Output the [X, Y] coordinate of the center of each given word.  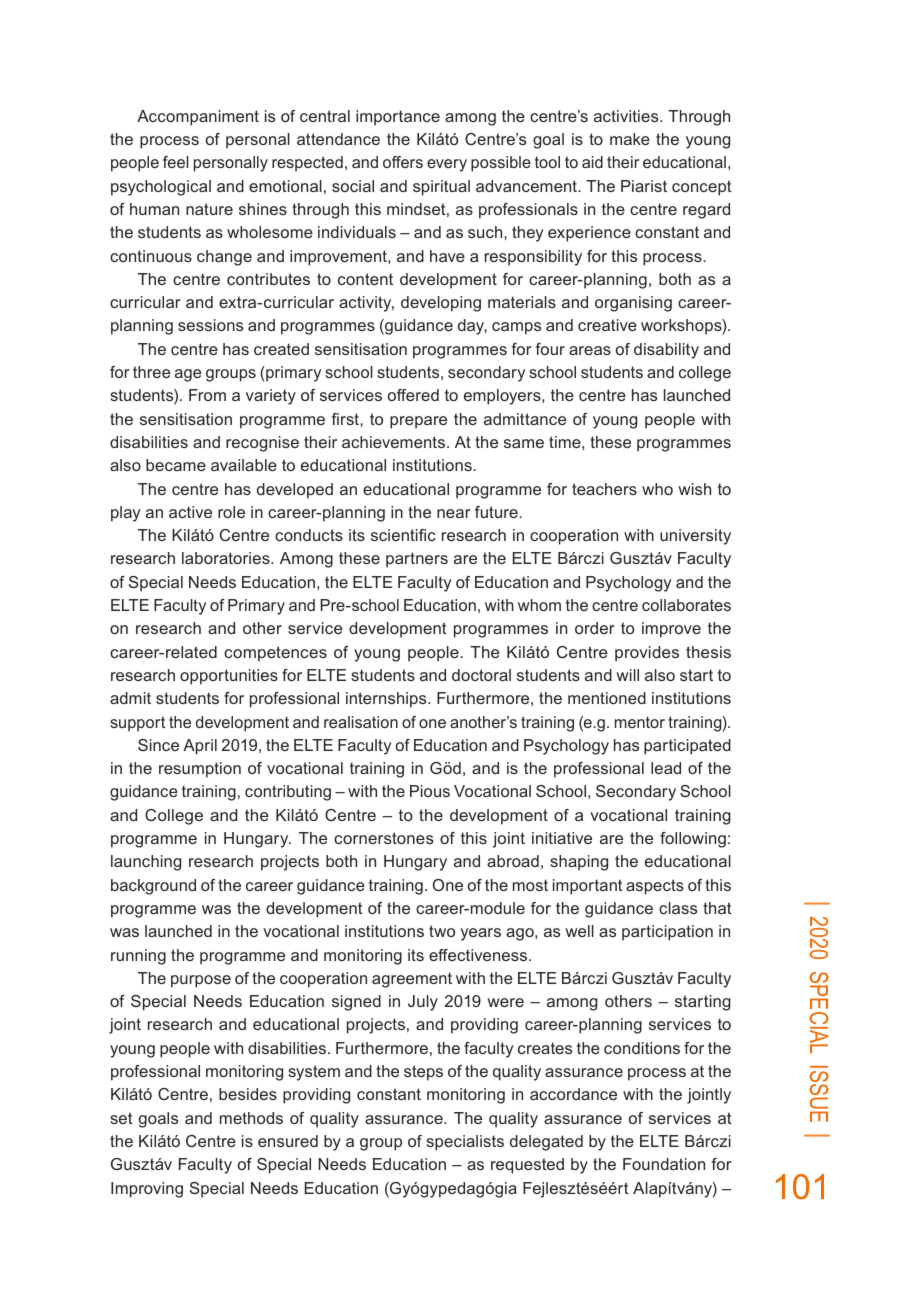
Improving [147, 1190]
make [630, 139]
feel [176, 162]
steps [423, 1073]
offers [403, 162]
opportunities [229, 677]
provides [647, 654]
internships [387, 700]
